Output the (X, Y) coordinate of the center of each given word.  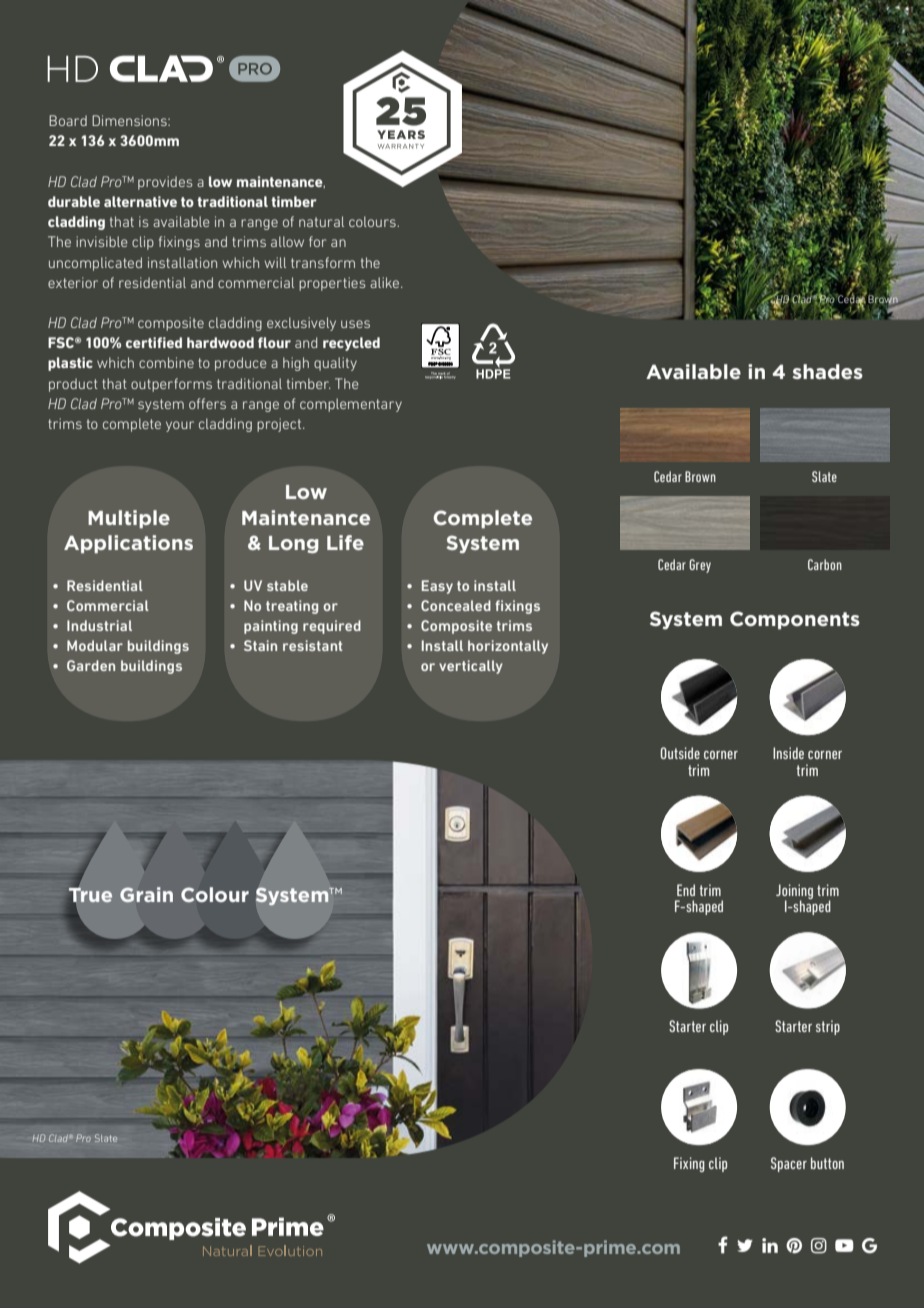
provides (165, 183)
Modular (95, 645)
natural (321, 221)
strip (828, 1027)
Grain (146, 895)
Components (795, 620)
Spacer (789, 1164)
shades (827, 371)
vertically (471, 667)
